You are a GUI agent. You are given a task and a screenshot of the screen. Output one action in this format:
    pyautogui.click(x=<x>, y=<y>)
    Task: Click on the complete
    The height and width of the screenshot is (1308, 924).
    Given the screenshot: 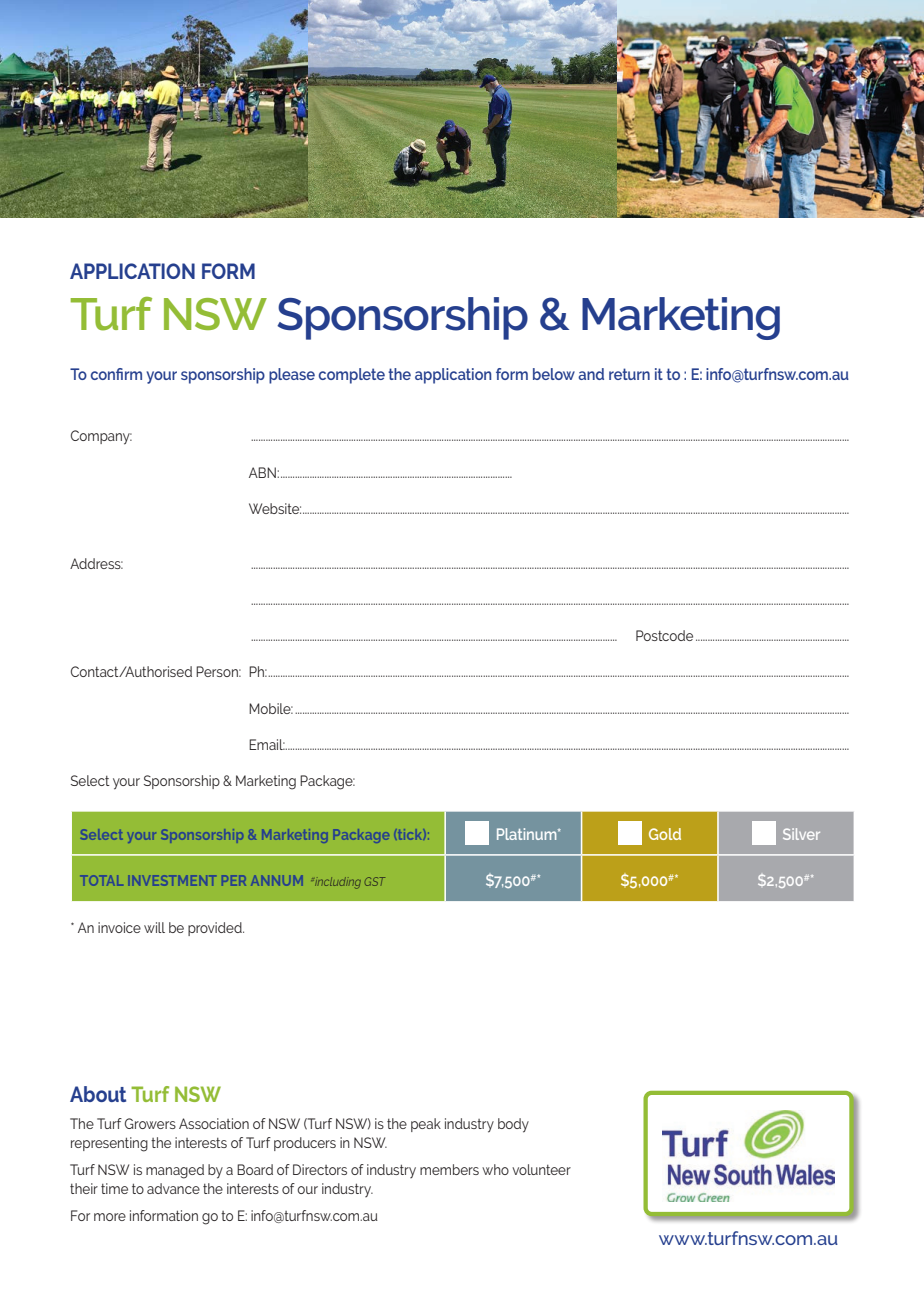 What is the action you would take?
    pyautogui.click(x=352, y=376)
